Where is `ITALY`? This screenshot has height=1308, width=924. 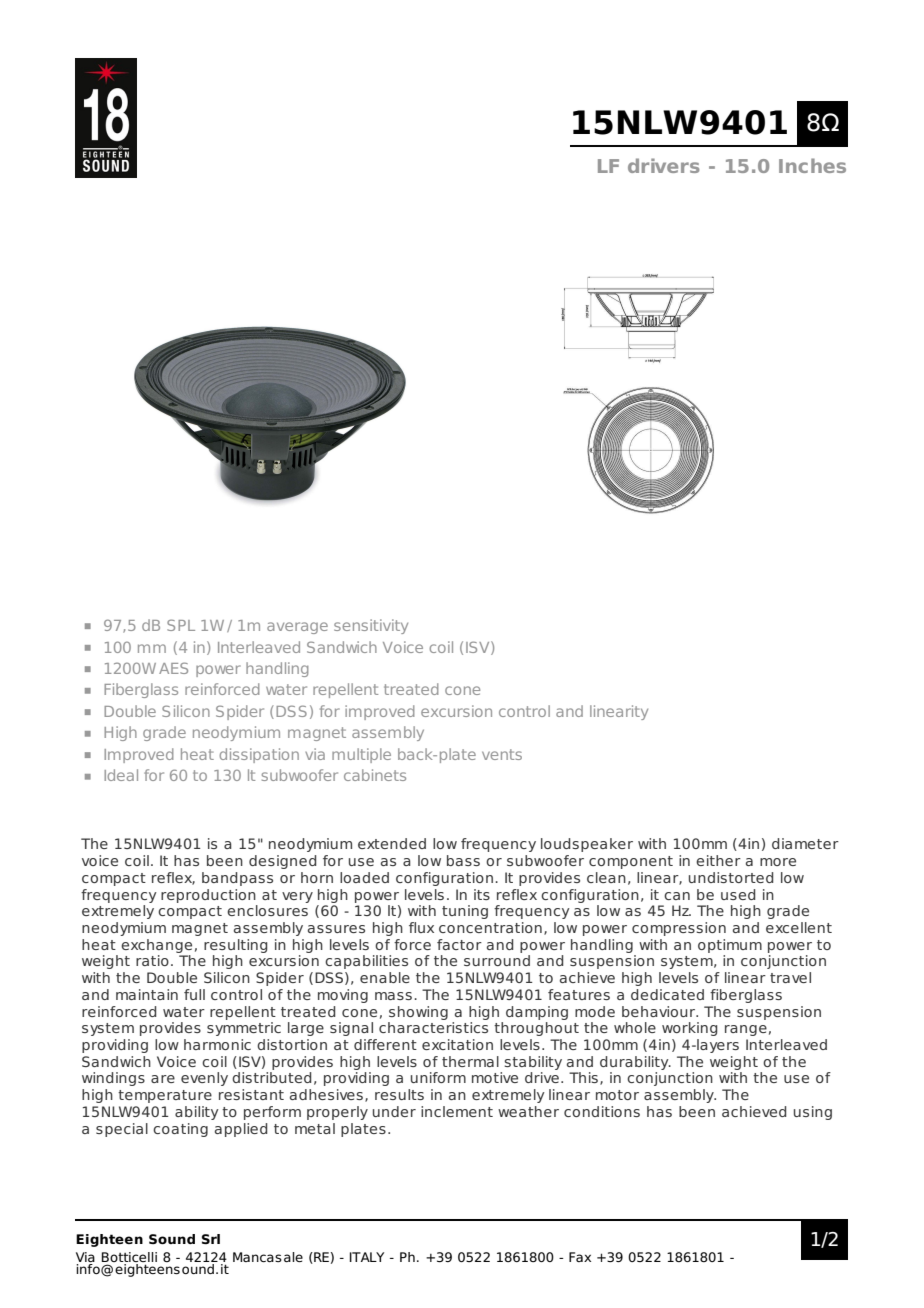 ITALY is located at coordinates (367, 1257).
